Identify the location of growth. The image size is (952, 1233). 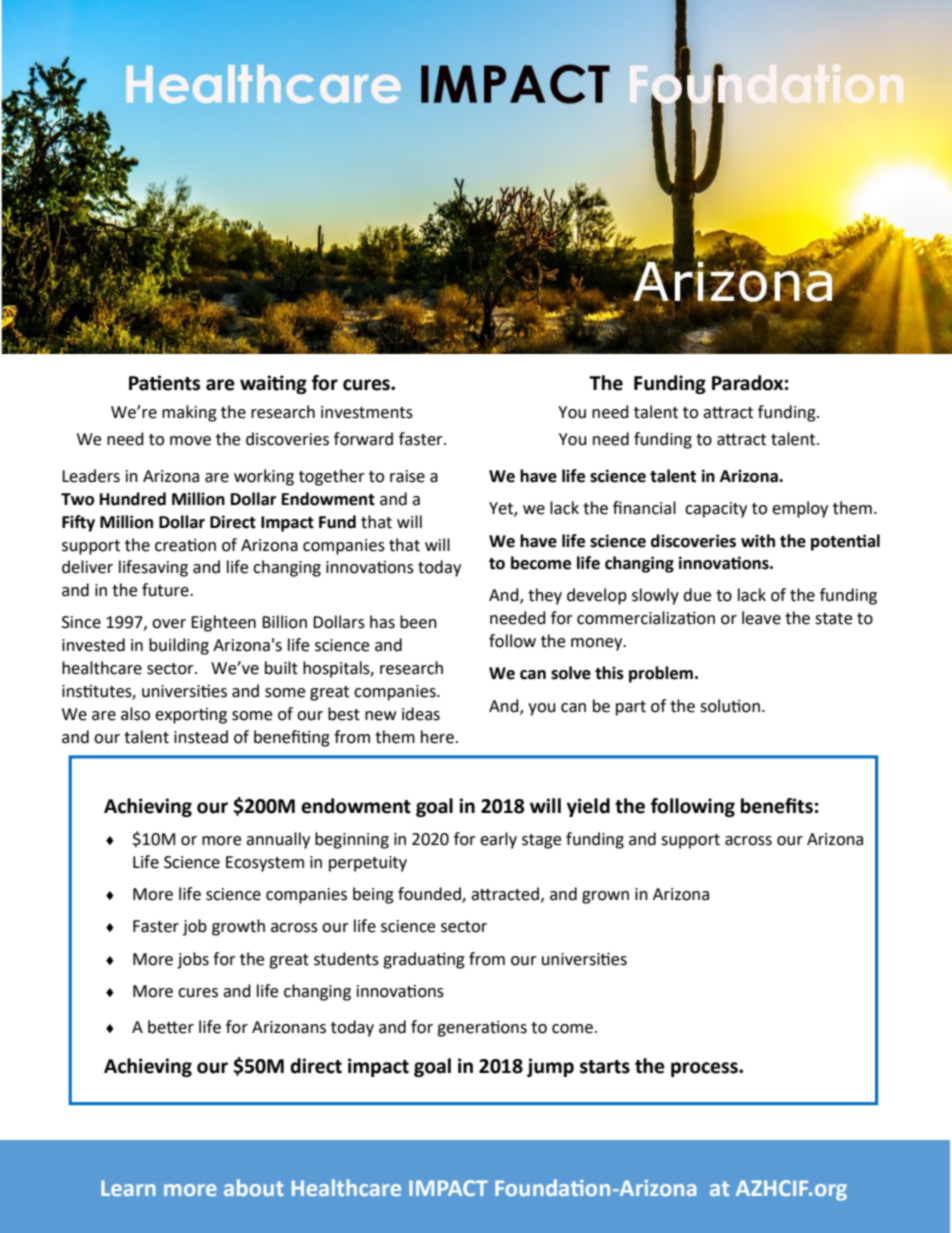
(238, 927).
